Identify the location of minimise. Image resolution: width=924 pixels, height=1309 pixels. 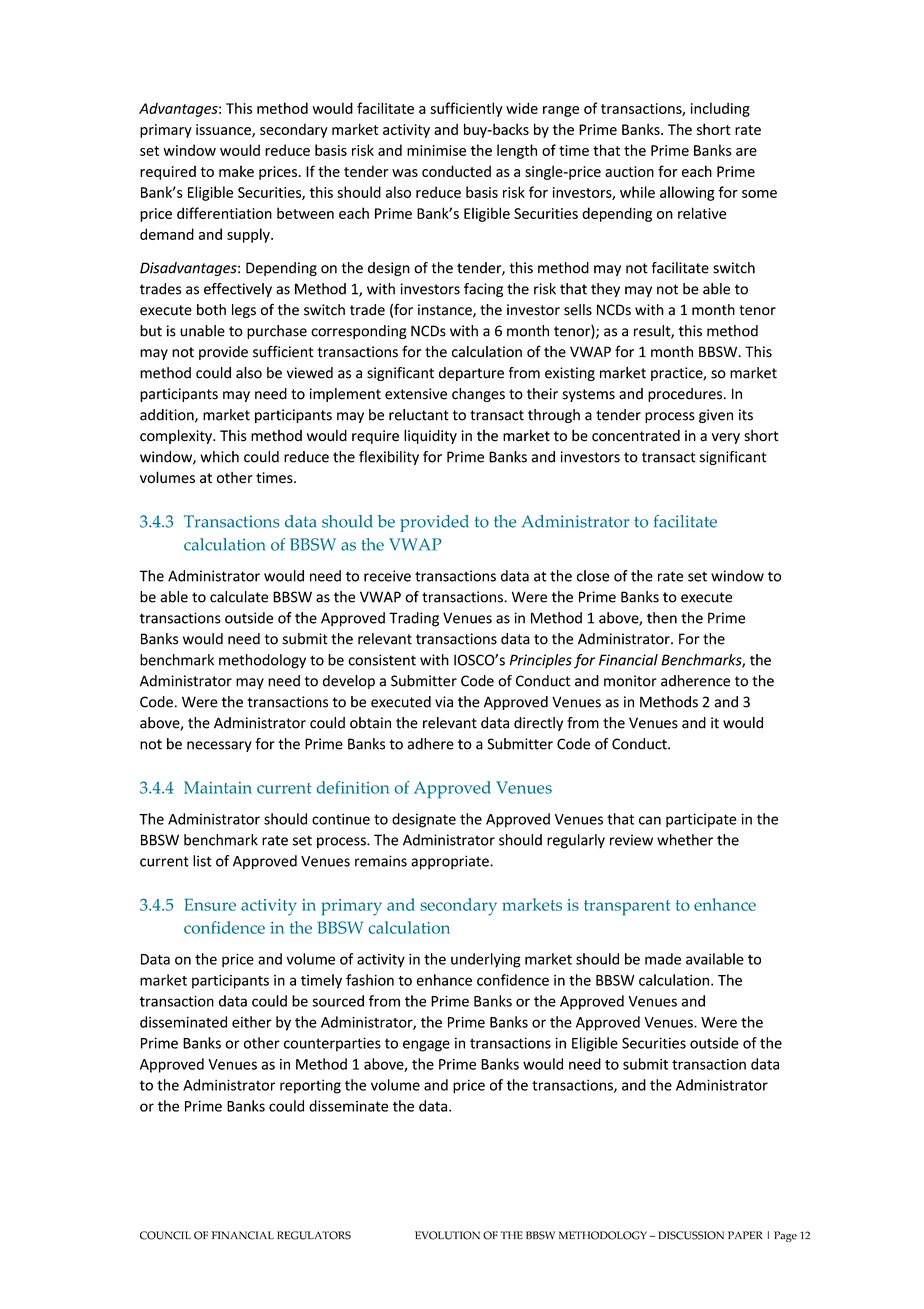
(436, 150).
